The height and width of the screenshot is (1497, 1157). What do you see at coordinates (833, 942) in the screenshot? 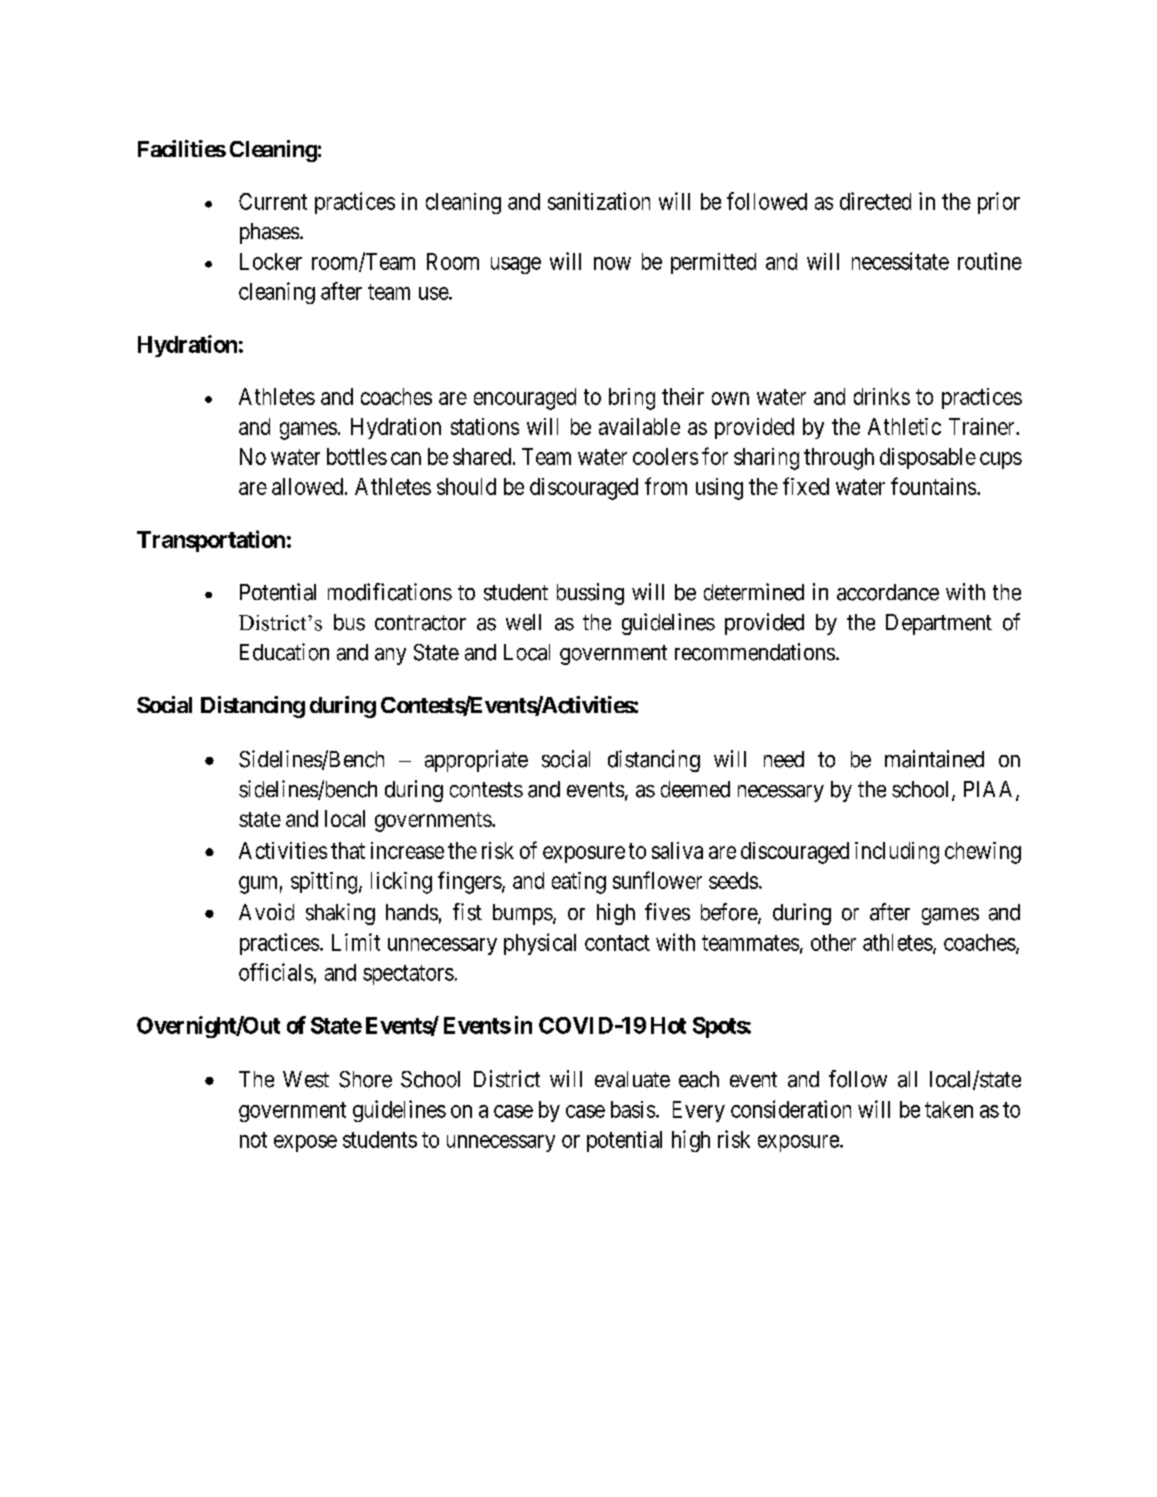
I see `other` at bounding box center [833, 942].
